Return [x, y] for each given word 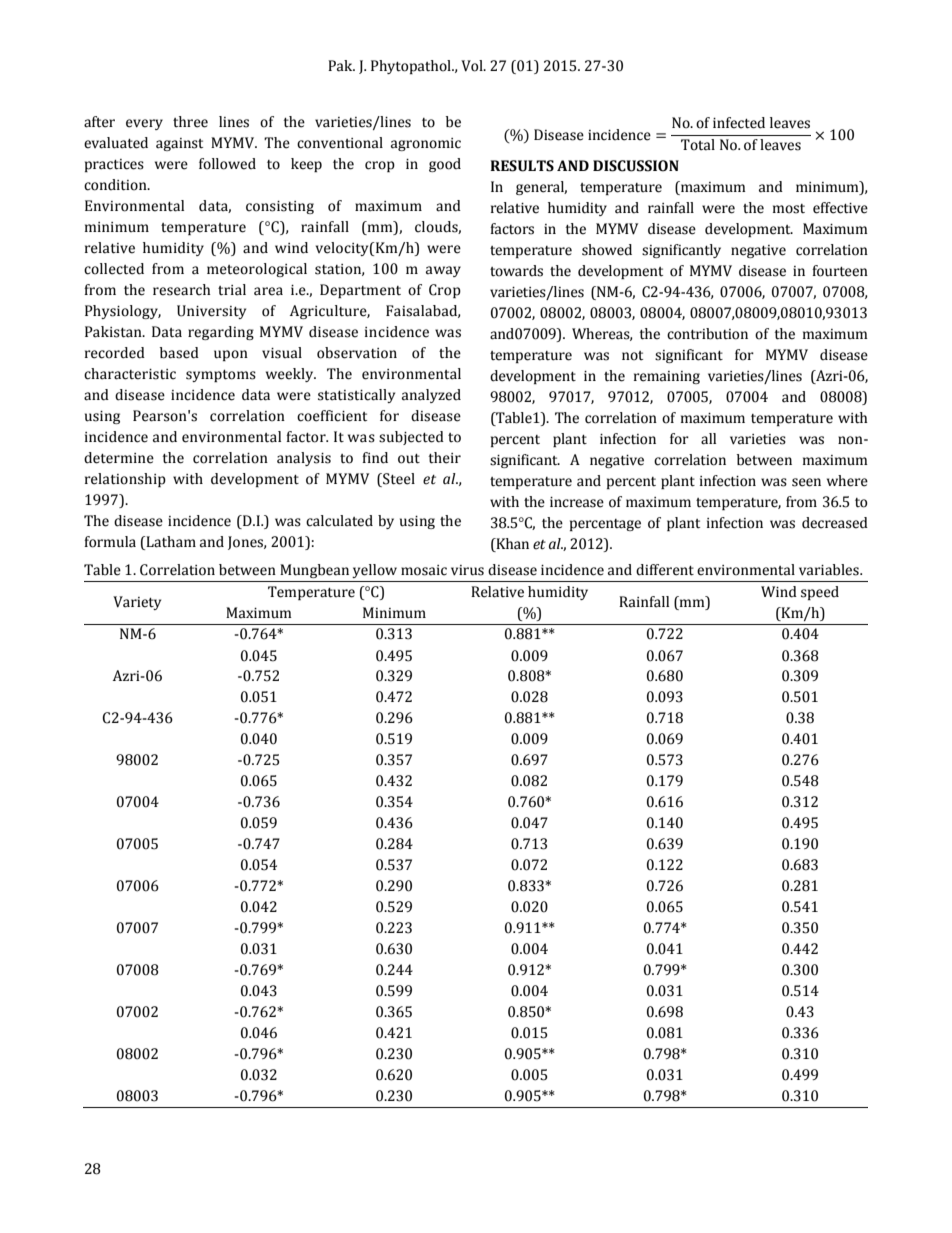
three [190, 122]
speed [820, 593]
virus [467, 570]
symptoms [221, 376]
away [443, 271]
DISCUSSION [636, 166]
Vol [473, 66]
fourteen [840, 271]
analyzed [431, 396]
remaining [667, 377]
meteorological [257, 270]
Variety [137, 603]
